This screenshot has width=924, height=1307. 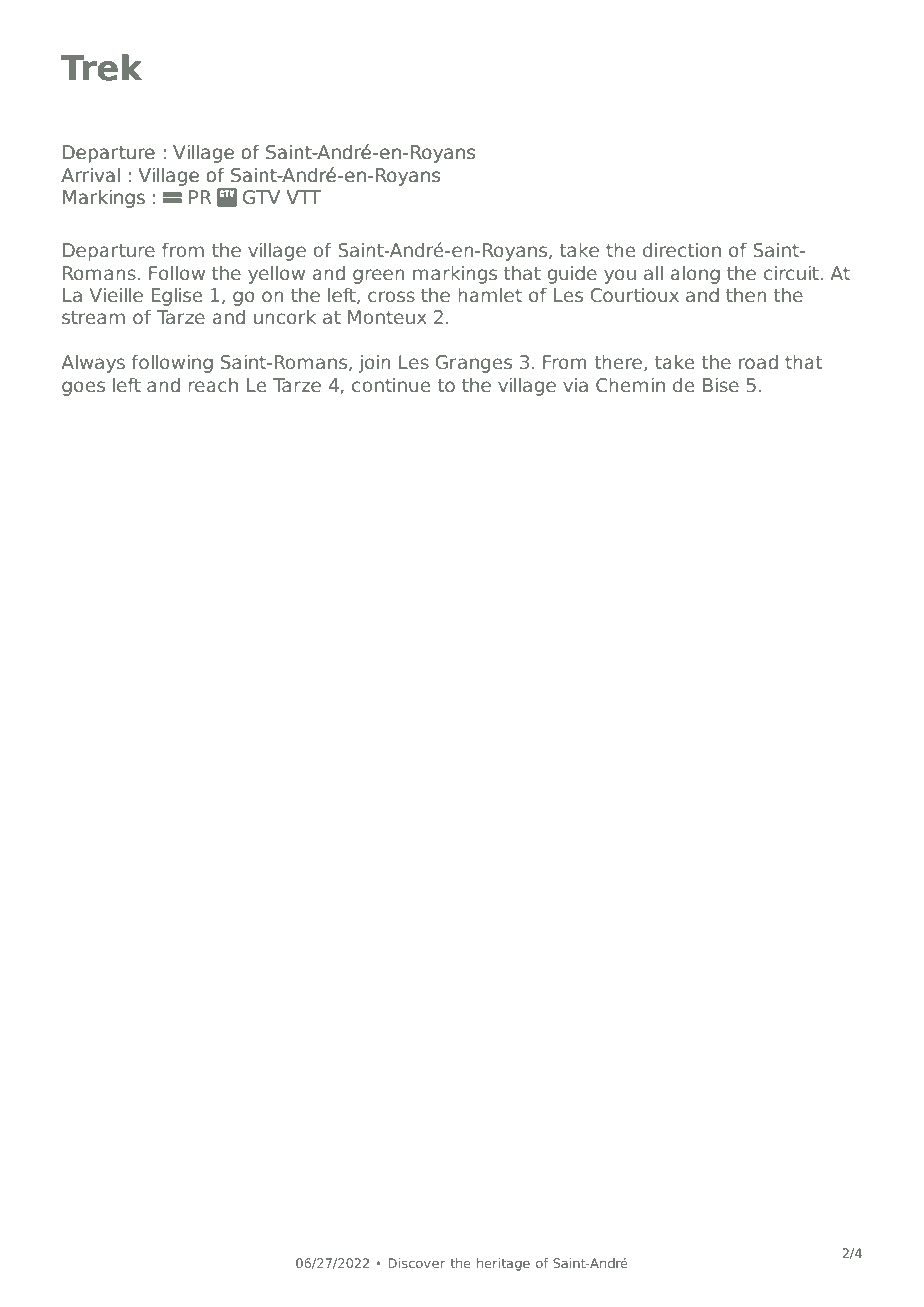 I want to click on heritage, so click(x=503, y=1264).
